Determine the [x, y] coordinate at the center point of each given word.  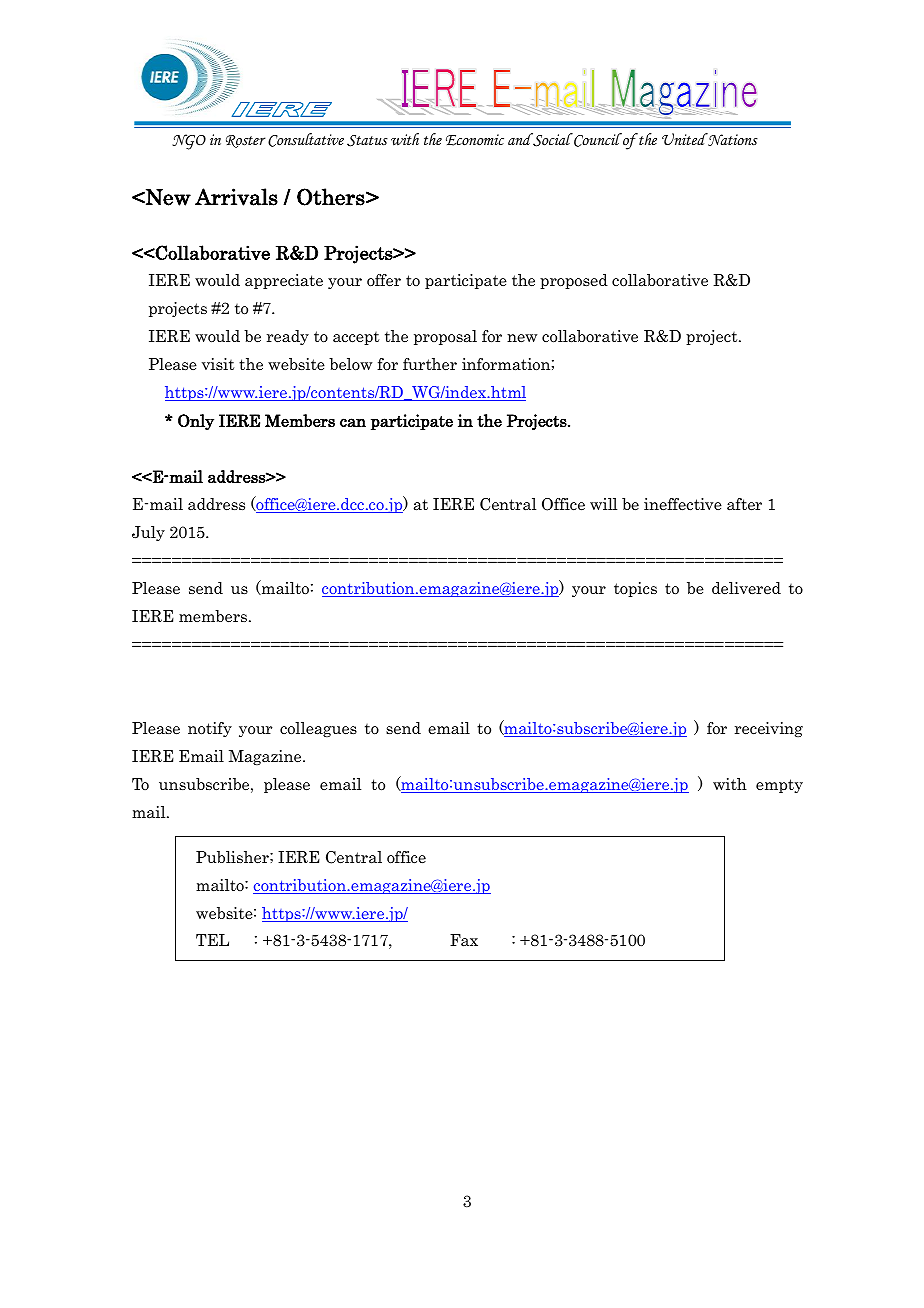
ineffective [683, 504]
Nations [732, 139]
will [603, 504]
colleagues [318, 729]
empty [779, 786]
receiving [769, 729]
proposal [445, 337]
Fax [464, 940]
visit [218, 364]
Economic [475, 140]
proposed [574, 281]
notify [210, 729]
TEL [212, 940]
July [148, 533]
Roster [246, 141]
